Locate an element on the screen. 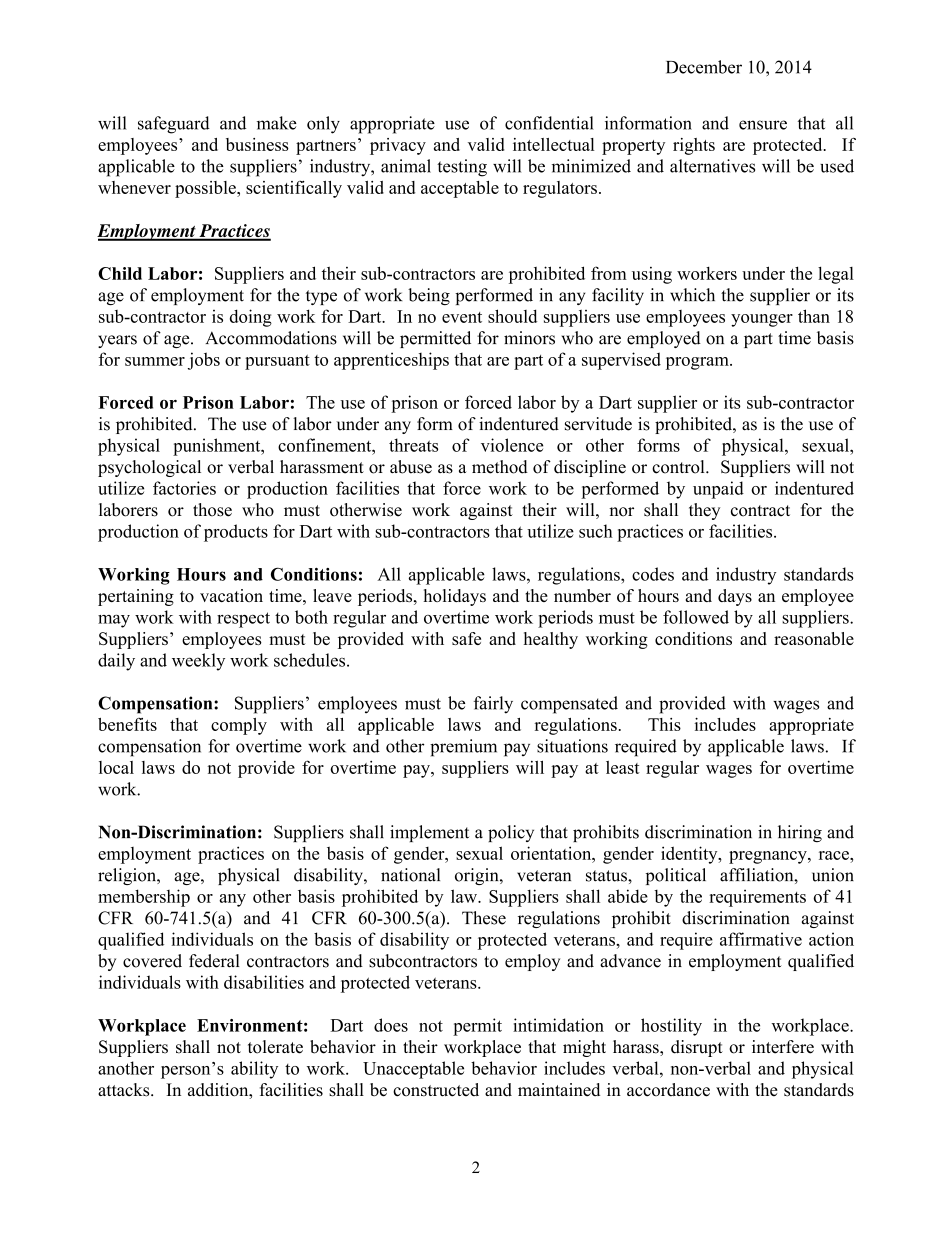  tolerate is located at coordinates (275, 1047).
